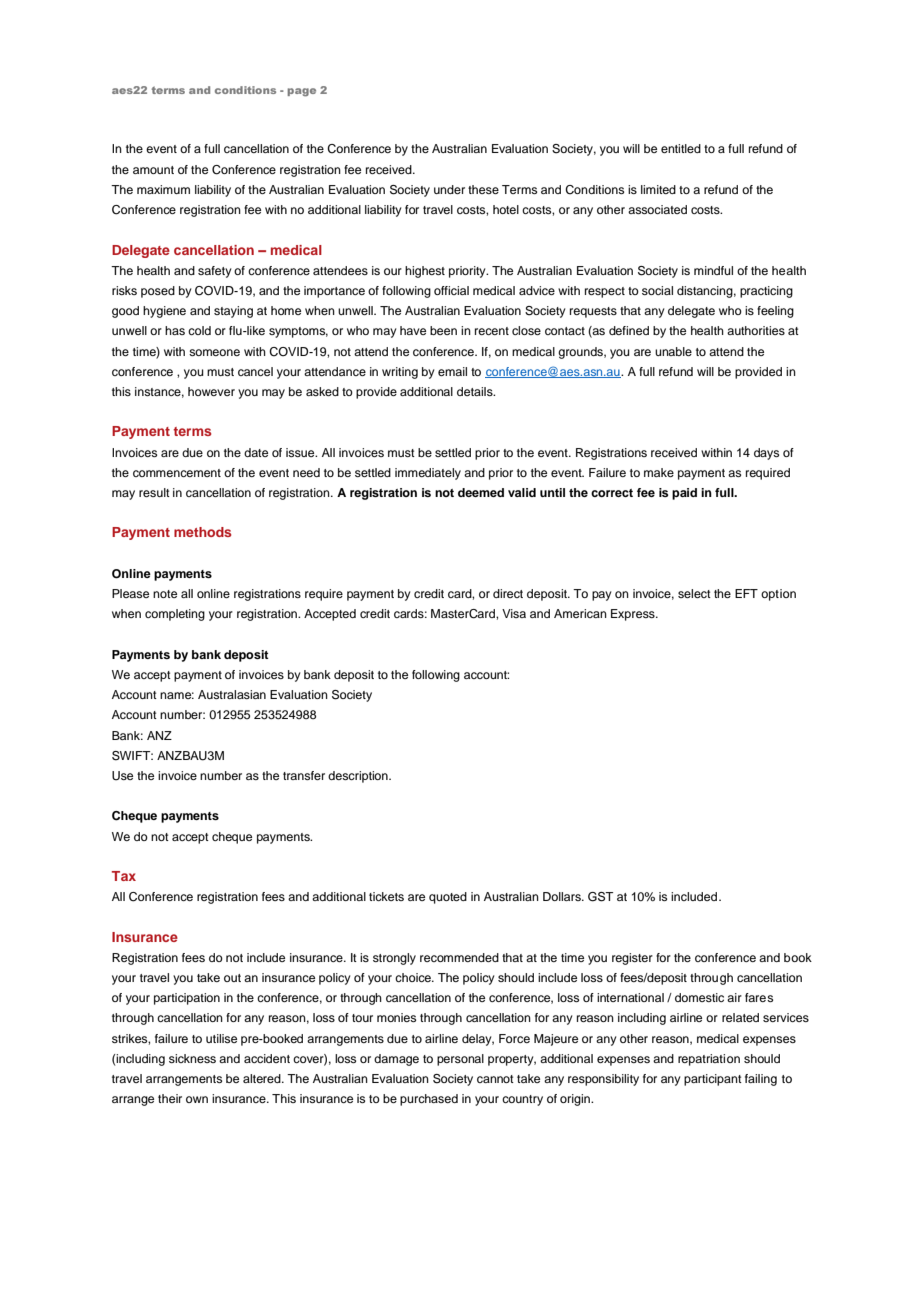 The image size is (924, 1308). What do you see at coordinates (177, 473) in the screenshot?
I see `commencement` at bounding box center [177, 473].
